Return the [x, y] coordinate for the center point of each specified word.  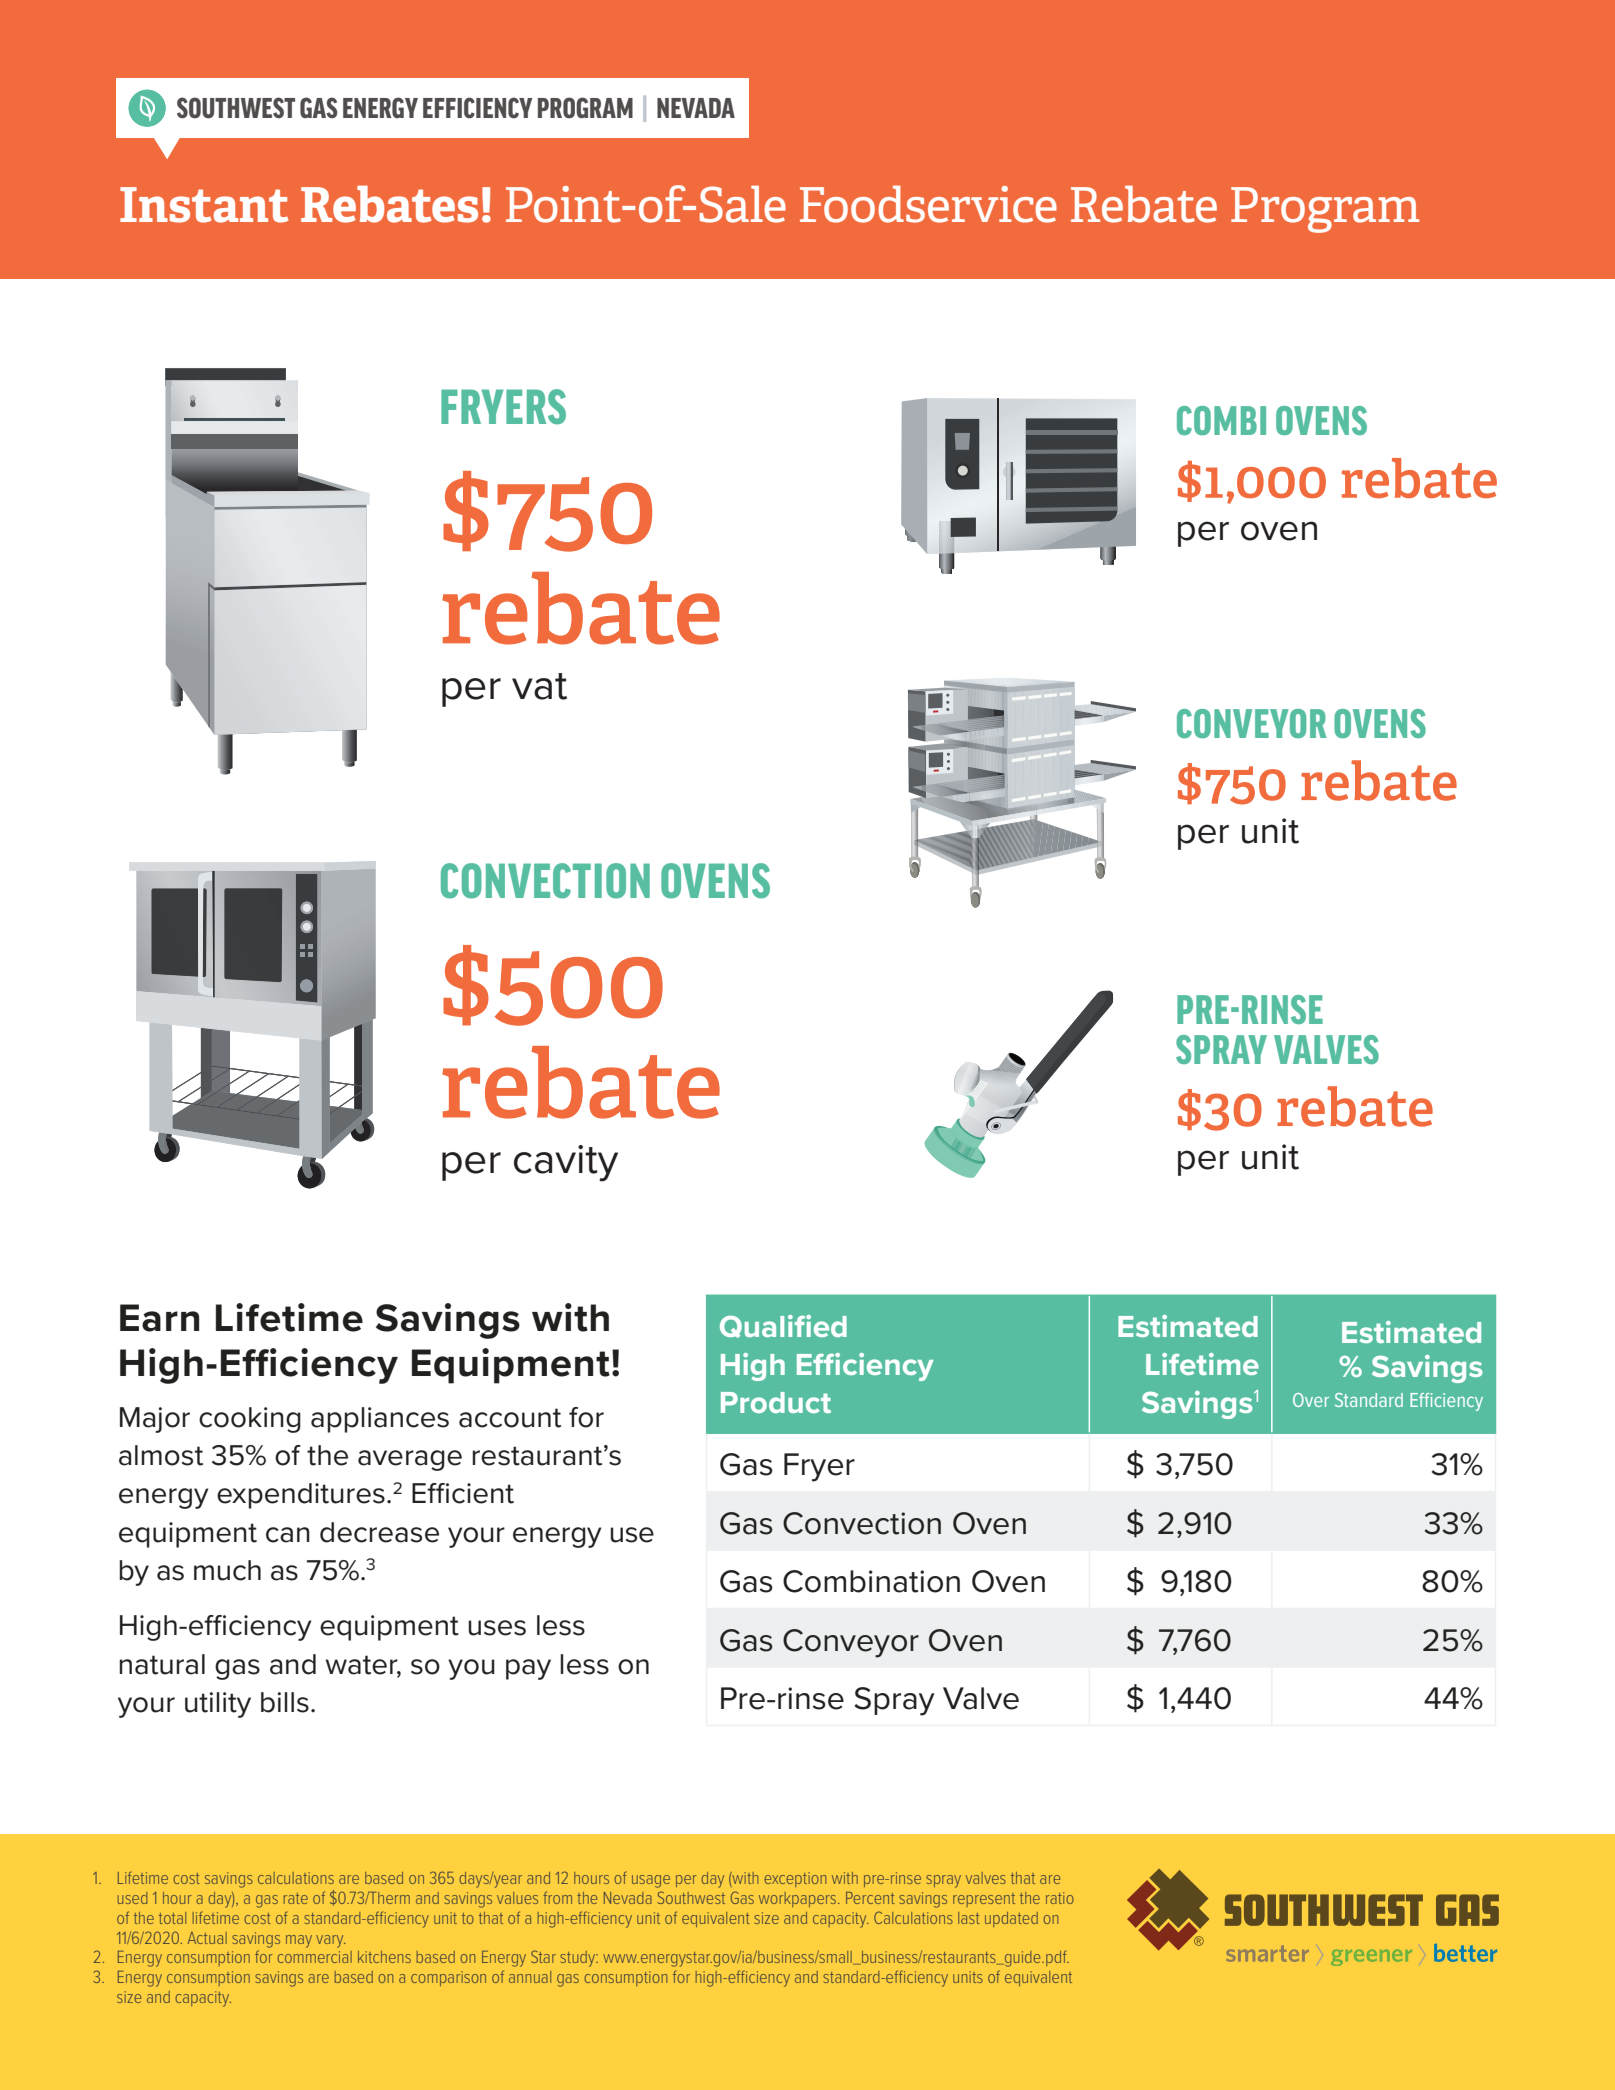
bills [285, 1702]
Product [776, 1402]
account [510, 1418]
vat [539, 686]
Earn [159, 1318]
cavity [566, 1163]
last [969, 1918]
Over [1311, 1400]
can [288, 1535]
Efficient [463, 1493]
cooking [250, 1420]
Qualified [783, 1326]
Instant [204, 205]
